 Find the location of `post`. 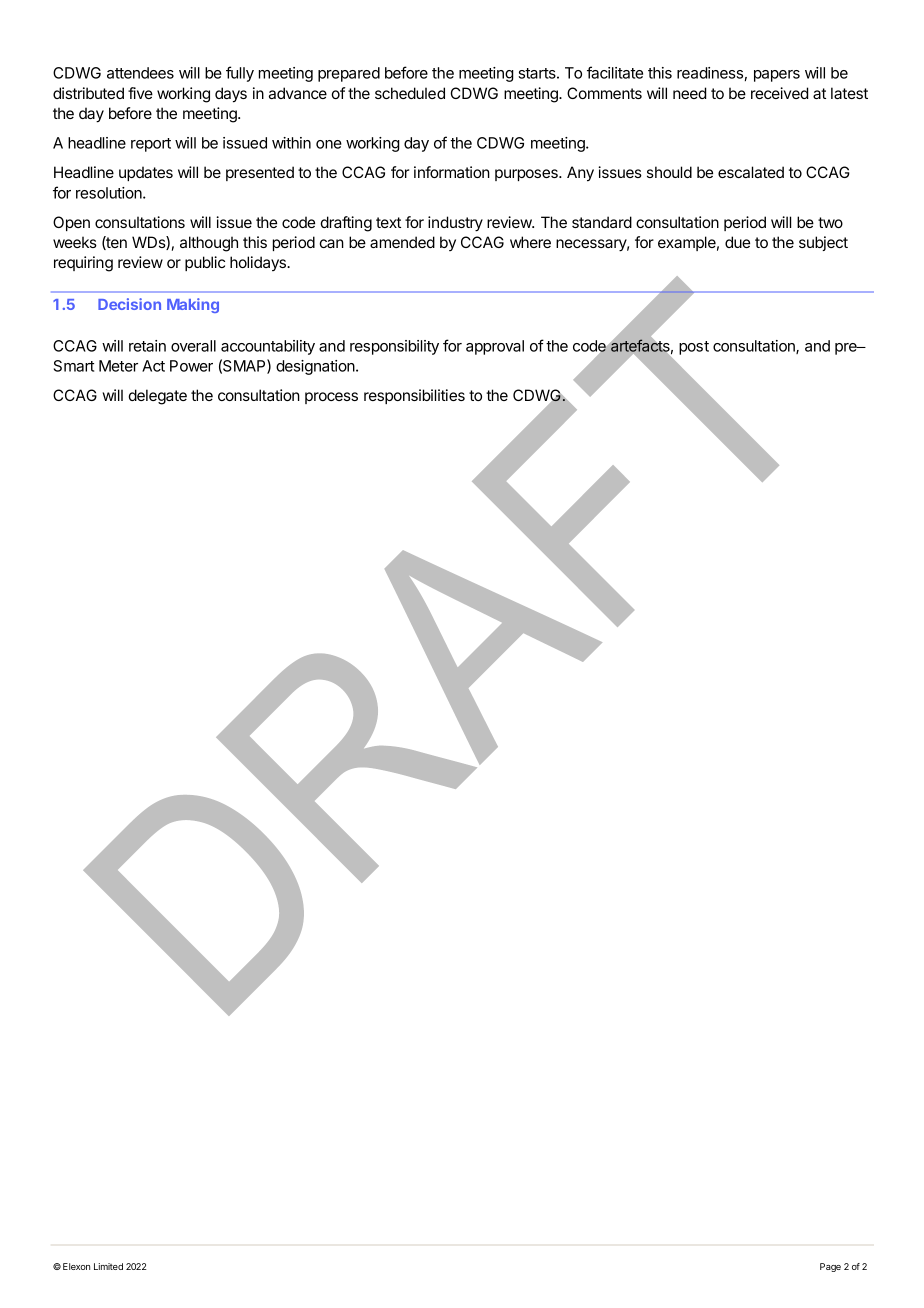

post is located at coordinates (694, 348).
